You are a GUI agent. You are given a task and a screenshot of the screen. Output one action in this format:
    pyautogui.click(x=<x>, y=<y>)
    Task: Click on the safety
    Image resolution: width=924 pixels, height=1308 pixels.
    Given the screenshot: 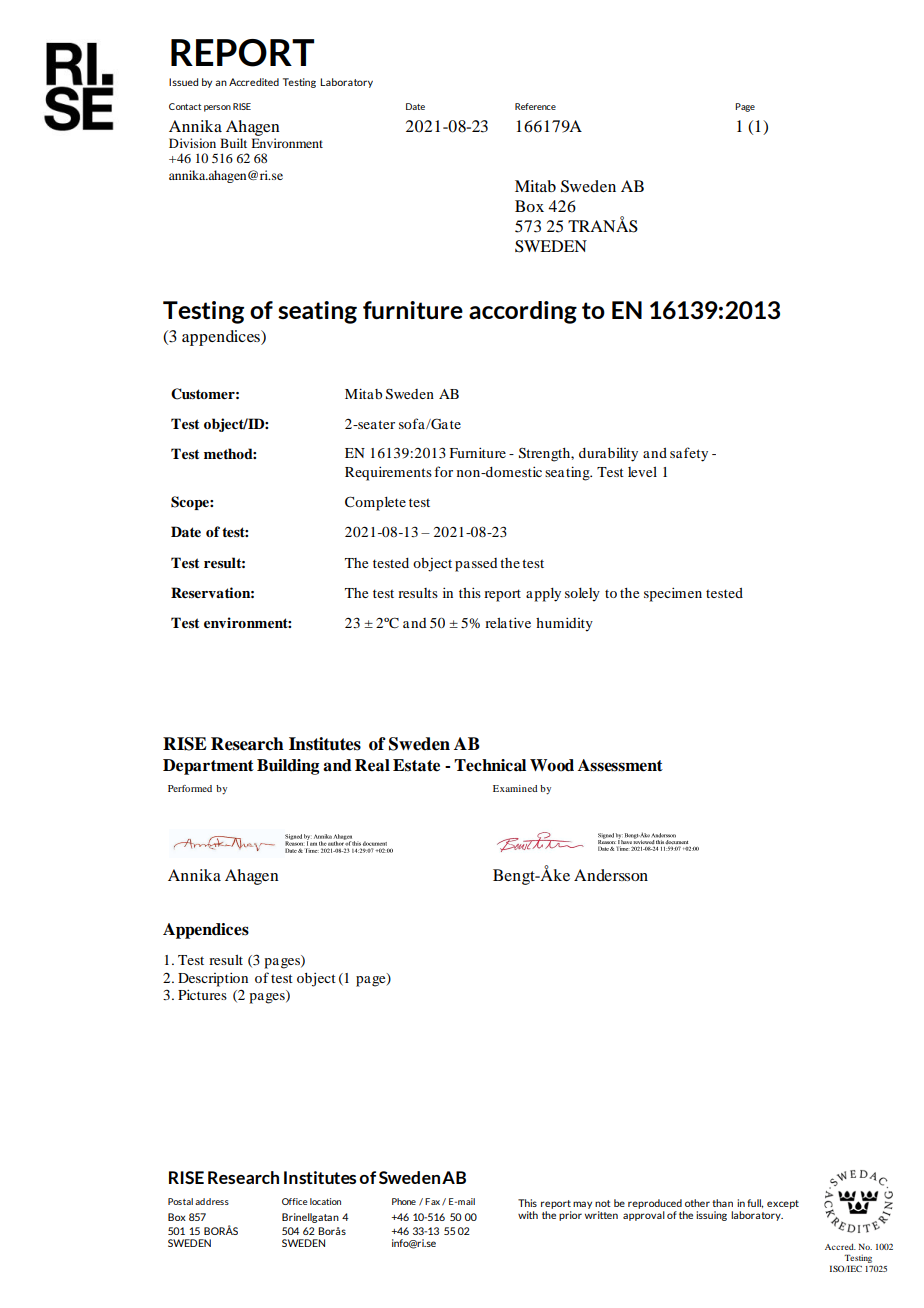 What is the action you would take?
    pyautogui.click(x=689, y=454)
